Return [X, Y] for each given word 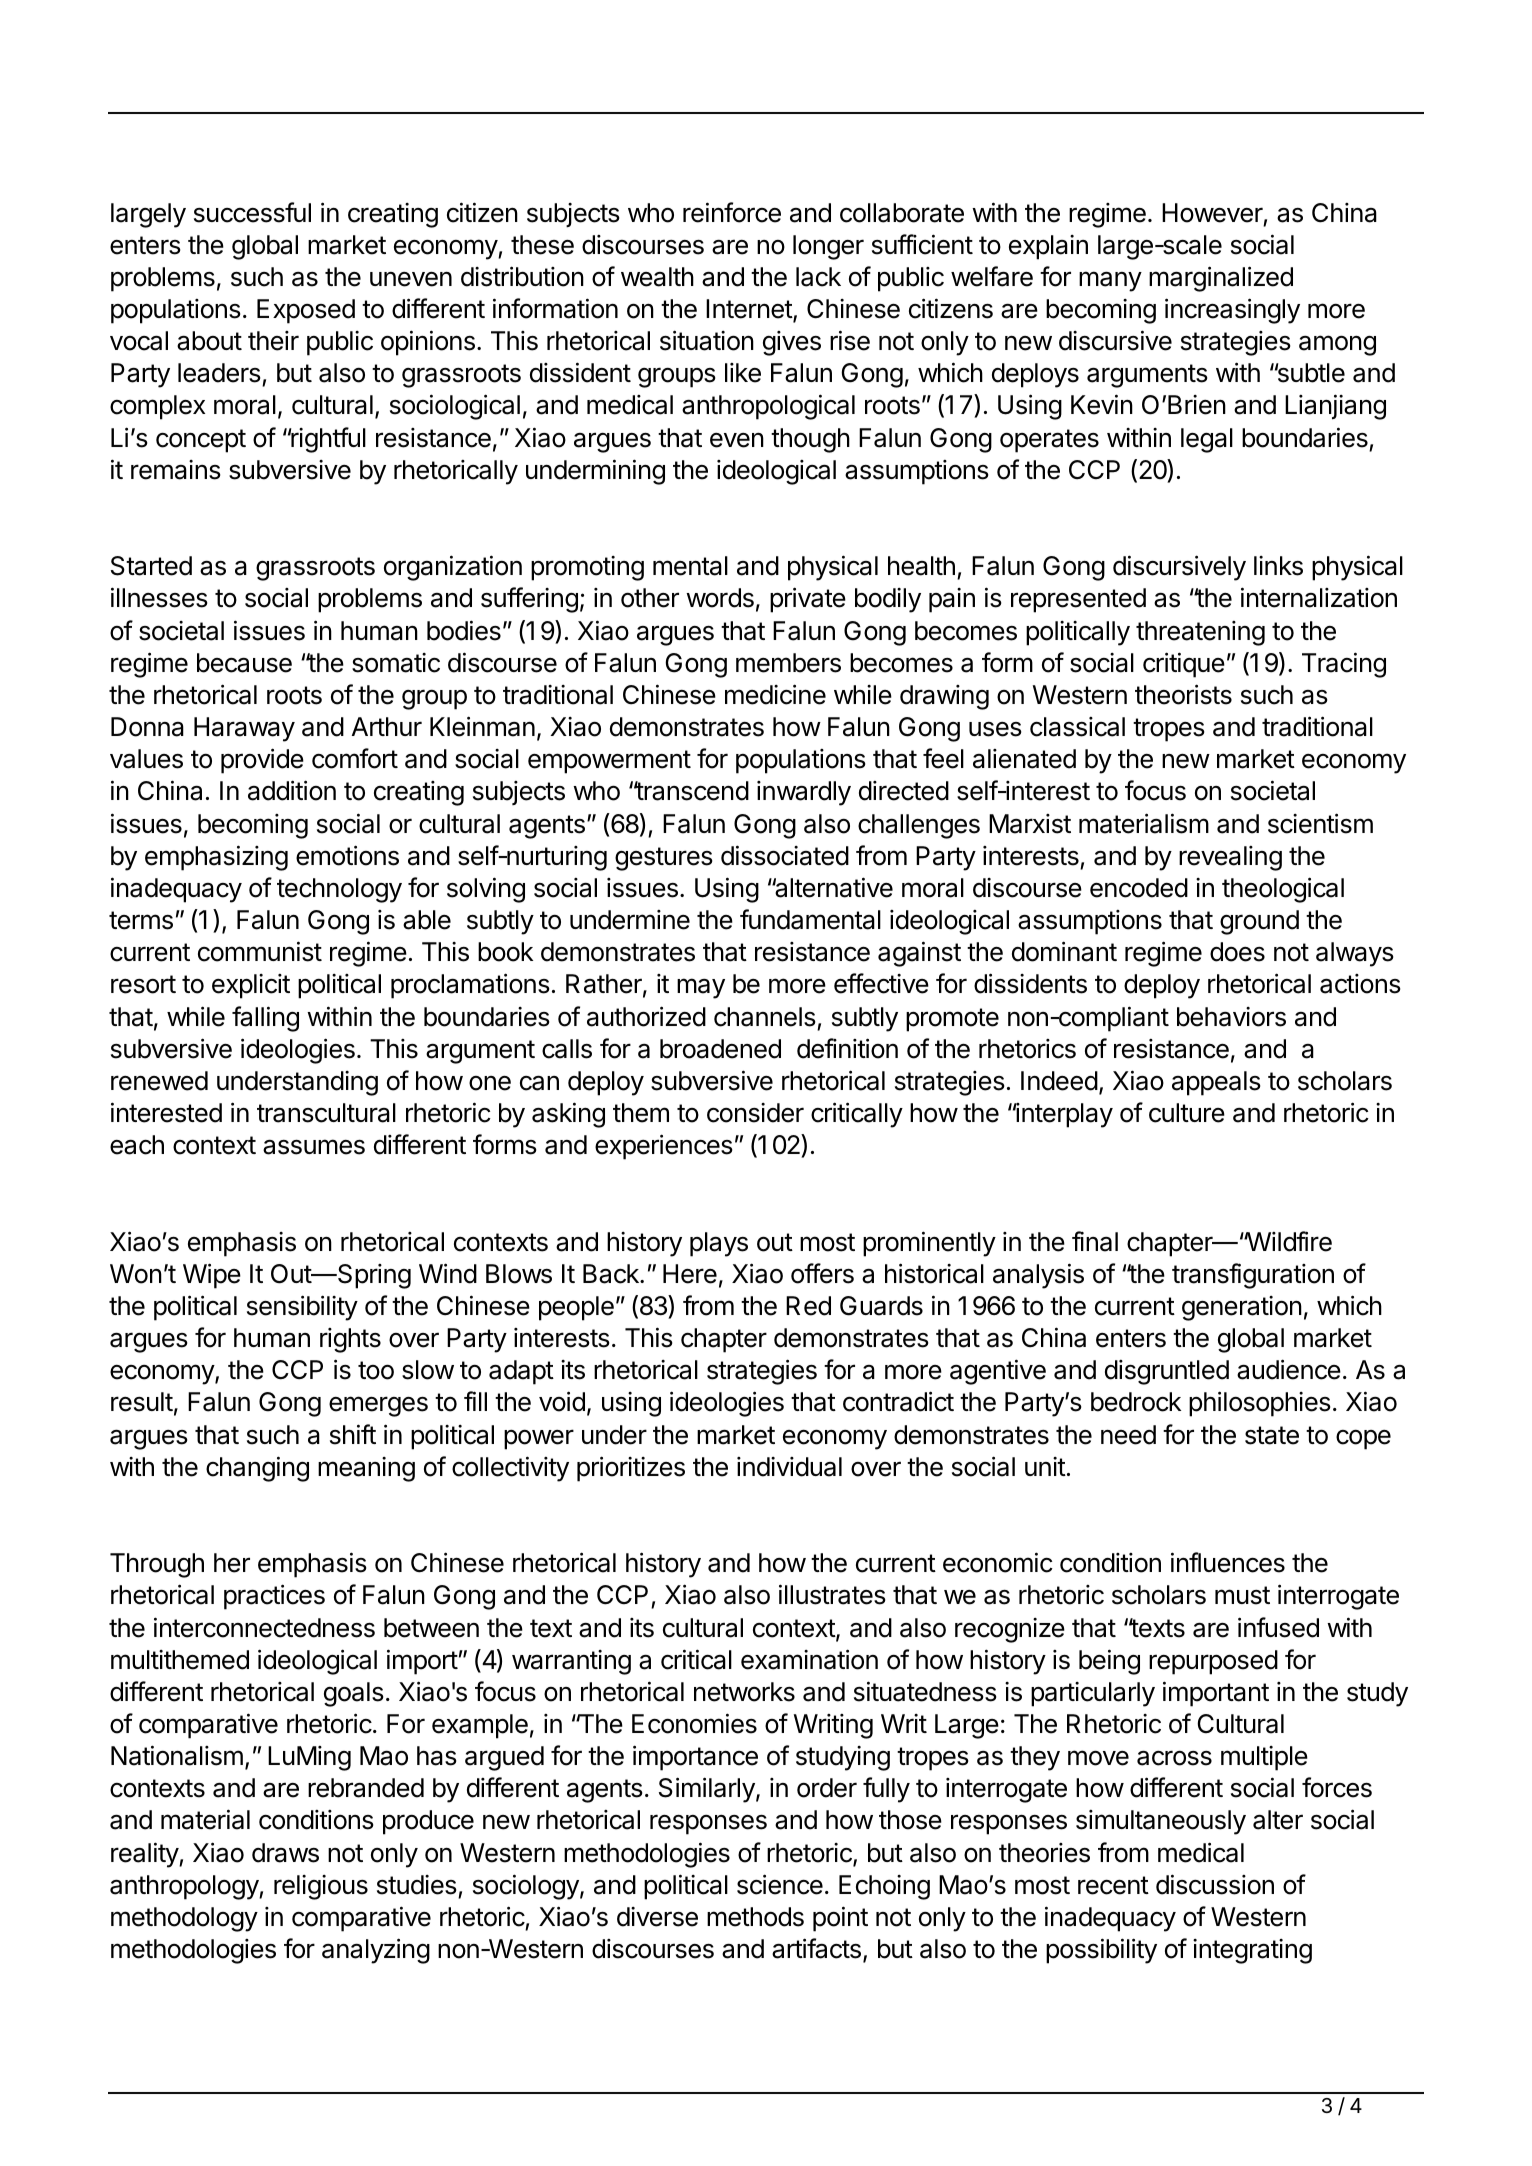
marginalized [1221, 279]
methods [755, 1917]
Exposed [306, 311]
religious [321, 1887]
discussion [1215, 1884]
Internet [750, 310]
